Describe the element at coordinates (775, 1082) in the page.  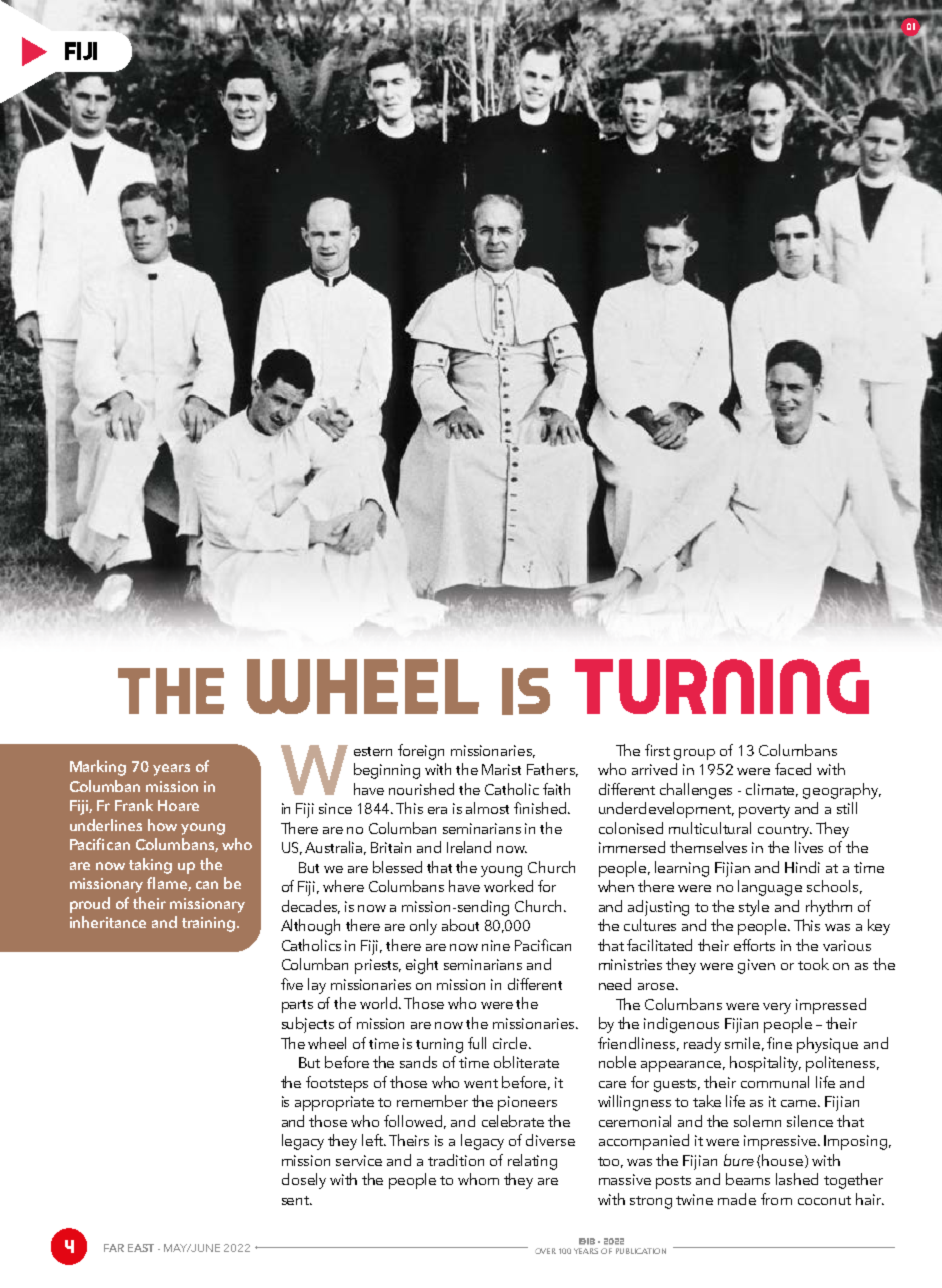
I see `communal` at that location.
